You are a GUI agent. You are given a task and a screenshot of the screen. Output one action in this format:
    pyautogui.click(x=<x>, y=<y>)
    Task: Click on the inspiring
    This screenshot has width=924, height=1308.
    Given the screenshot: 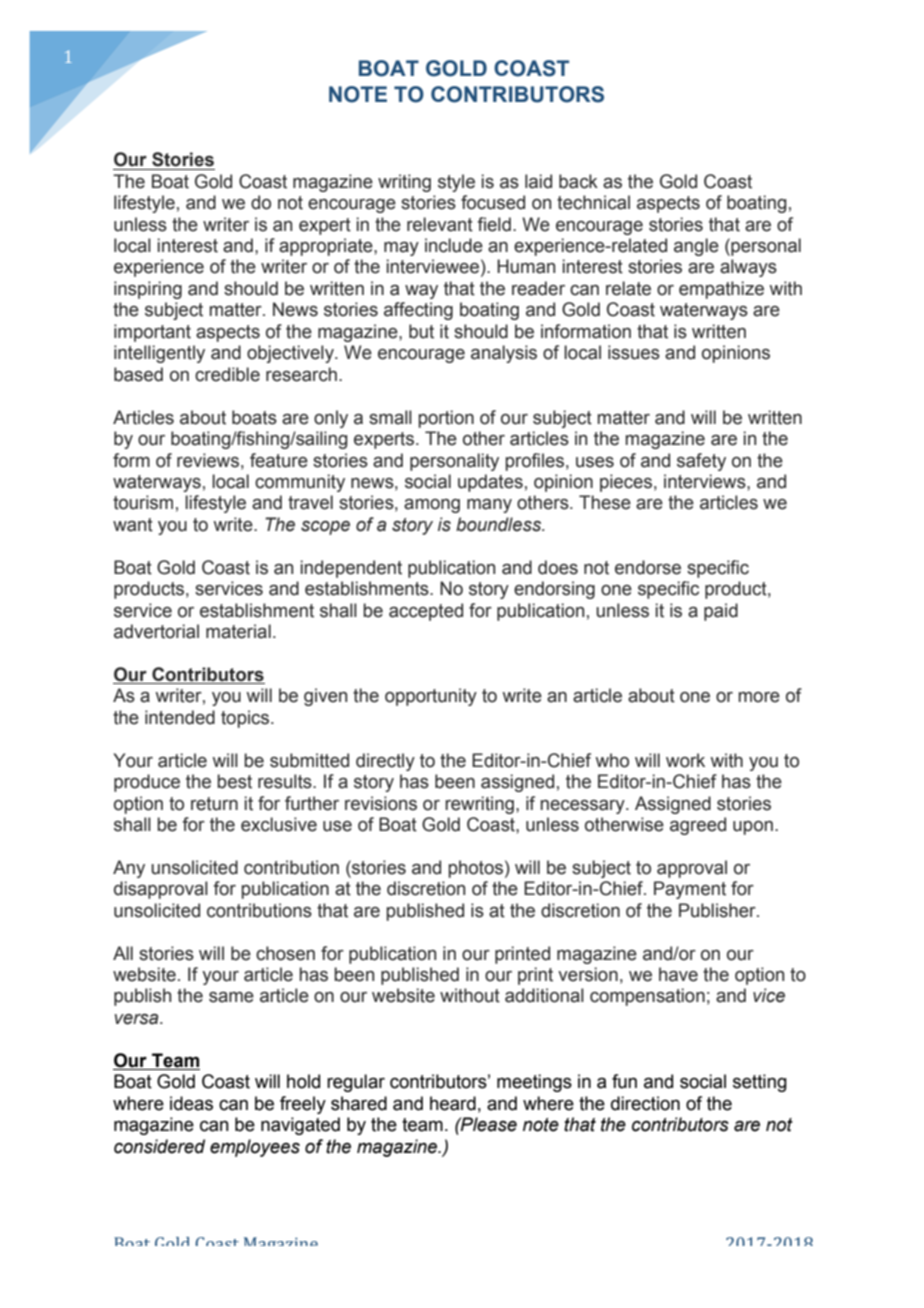 What is the action you would take?
    pyautogui.click(x=148, y=290)
